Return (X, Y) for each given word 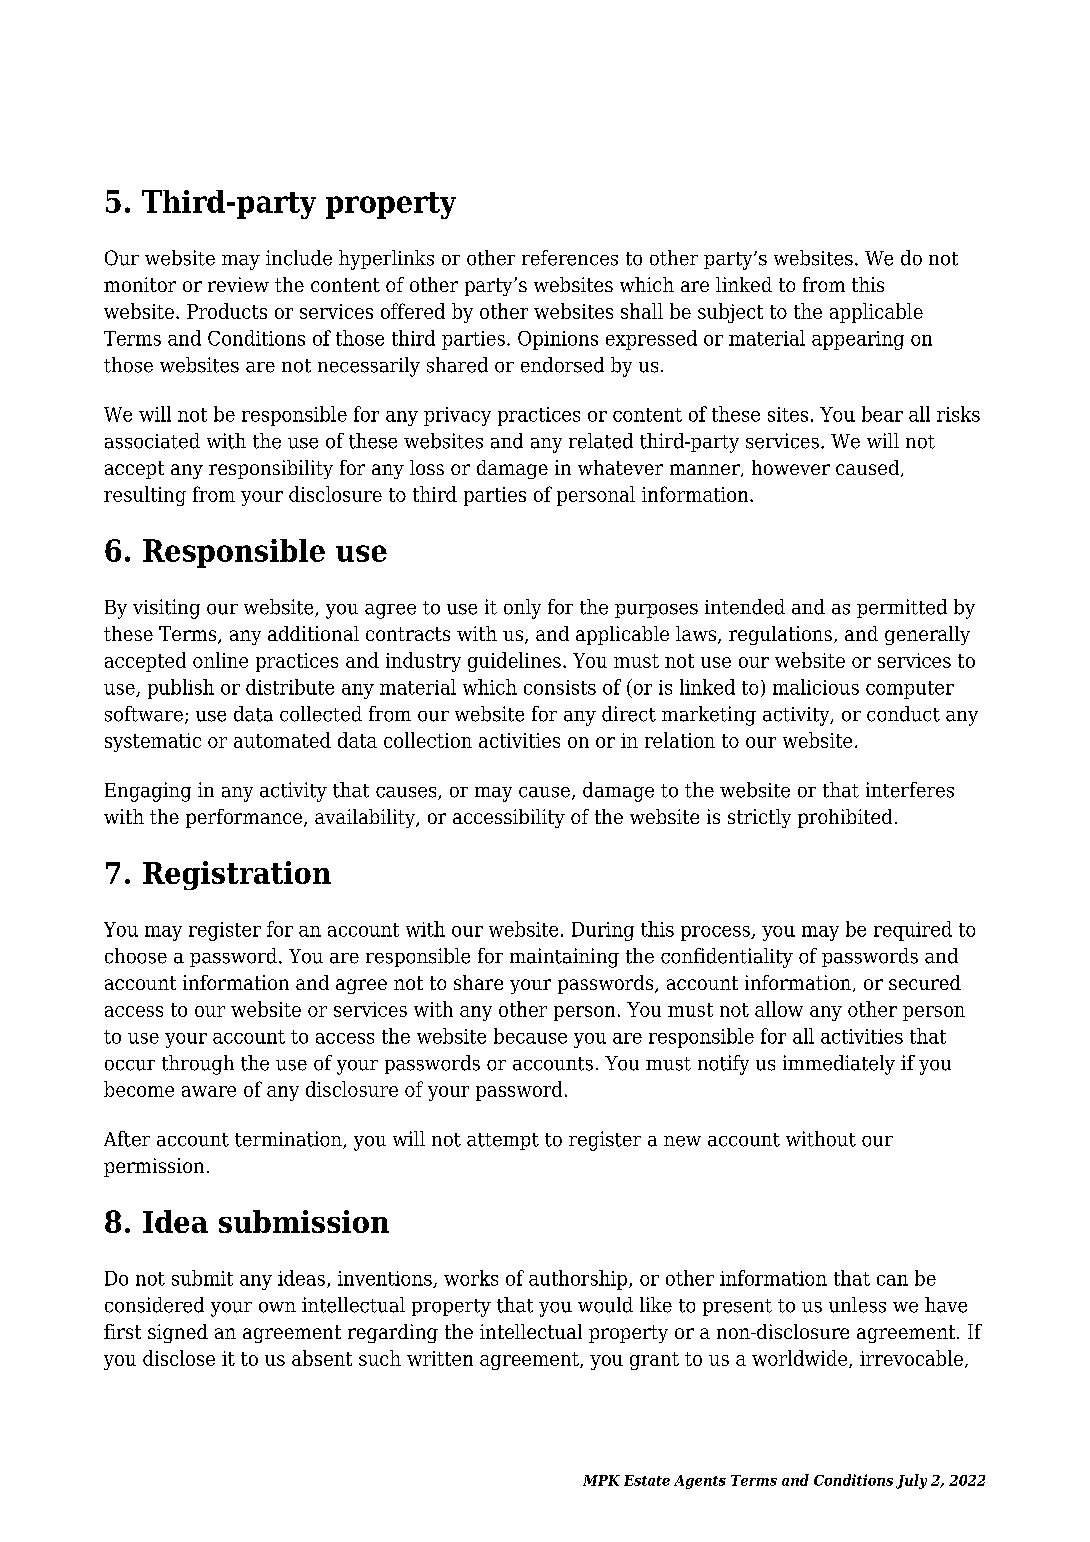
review (238, 284)
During (603, 931)
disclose (179, 1358)
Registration (237, 875)
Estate (647, 1480)
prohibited (845, 818)
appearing (858, 340)
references (570, 258)
